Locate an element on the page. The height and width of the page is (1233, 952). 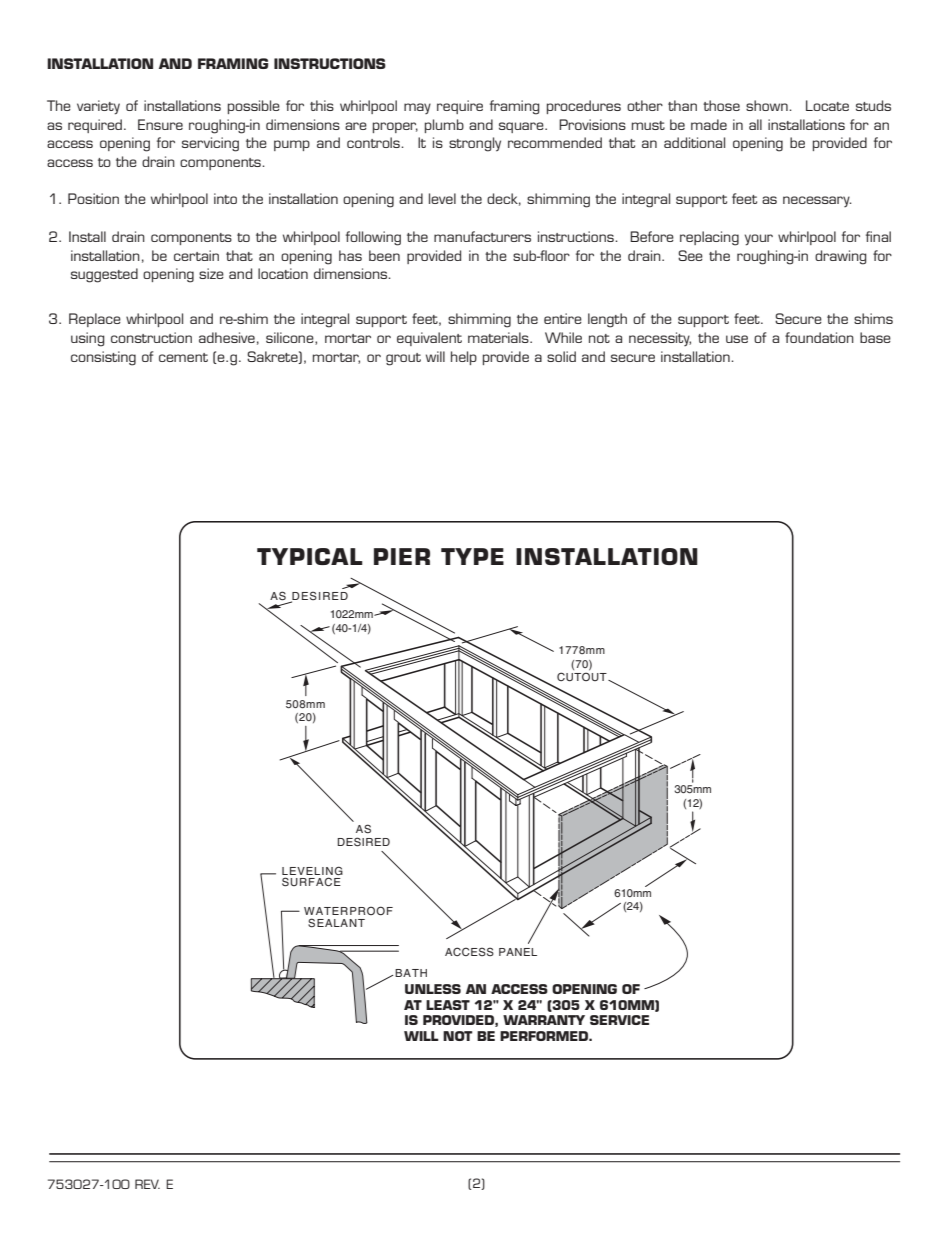
foundation is located at coordinates (819, 337).
